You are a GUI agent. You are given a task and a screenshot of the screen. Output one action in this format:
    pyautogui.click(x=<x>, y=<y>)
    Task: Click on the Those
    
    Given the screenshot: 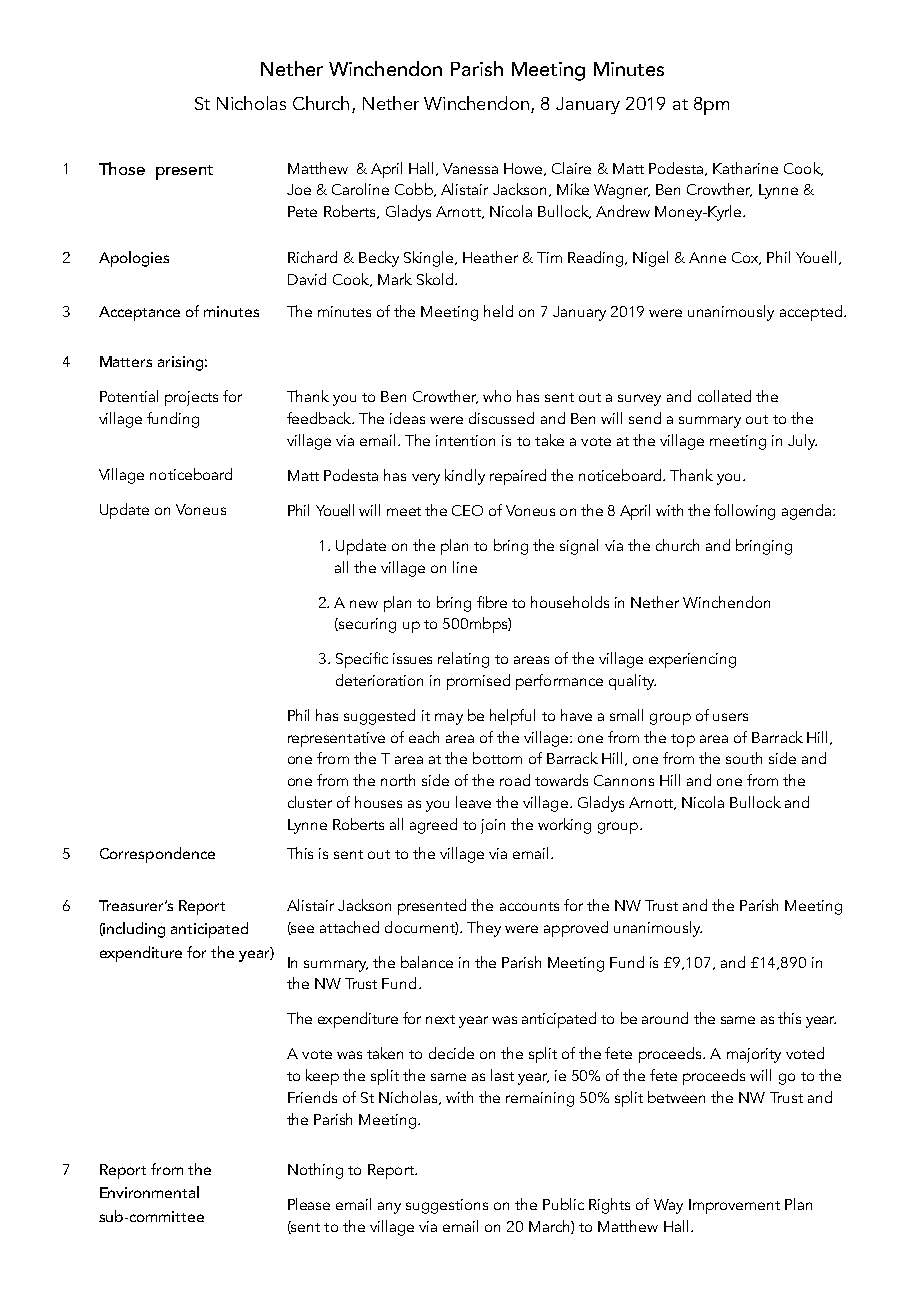 What is the action you would take?
    pyautogui.click(x=122, y=168)
